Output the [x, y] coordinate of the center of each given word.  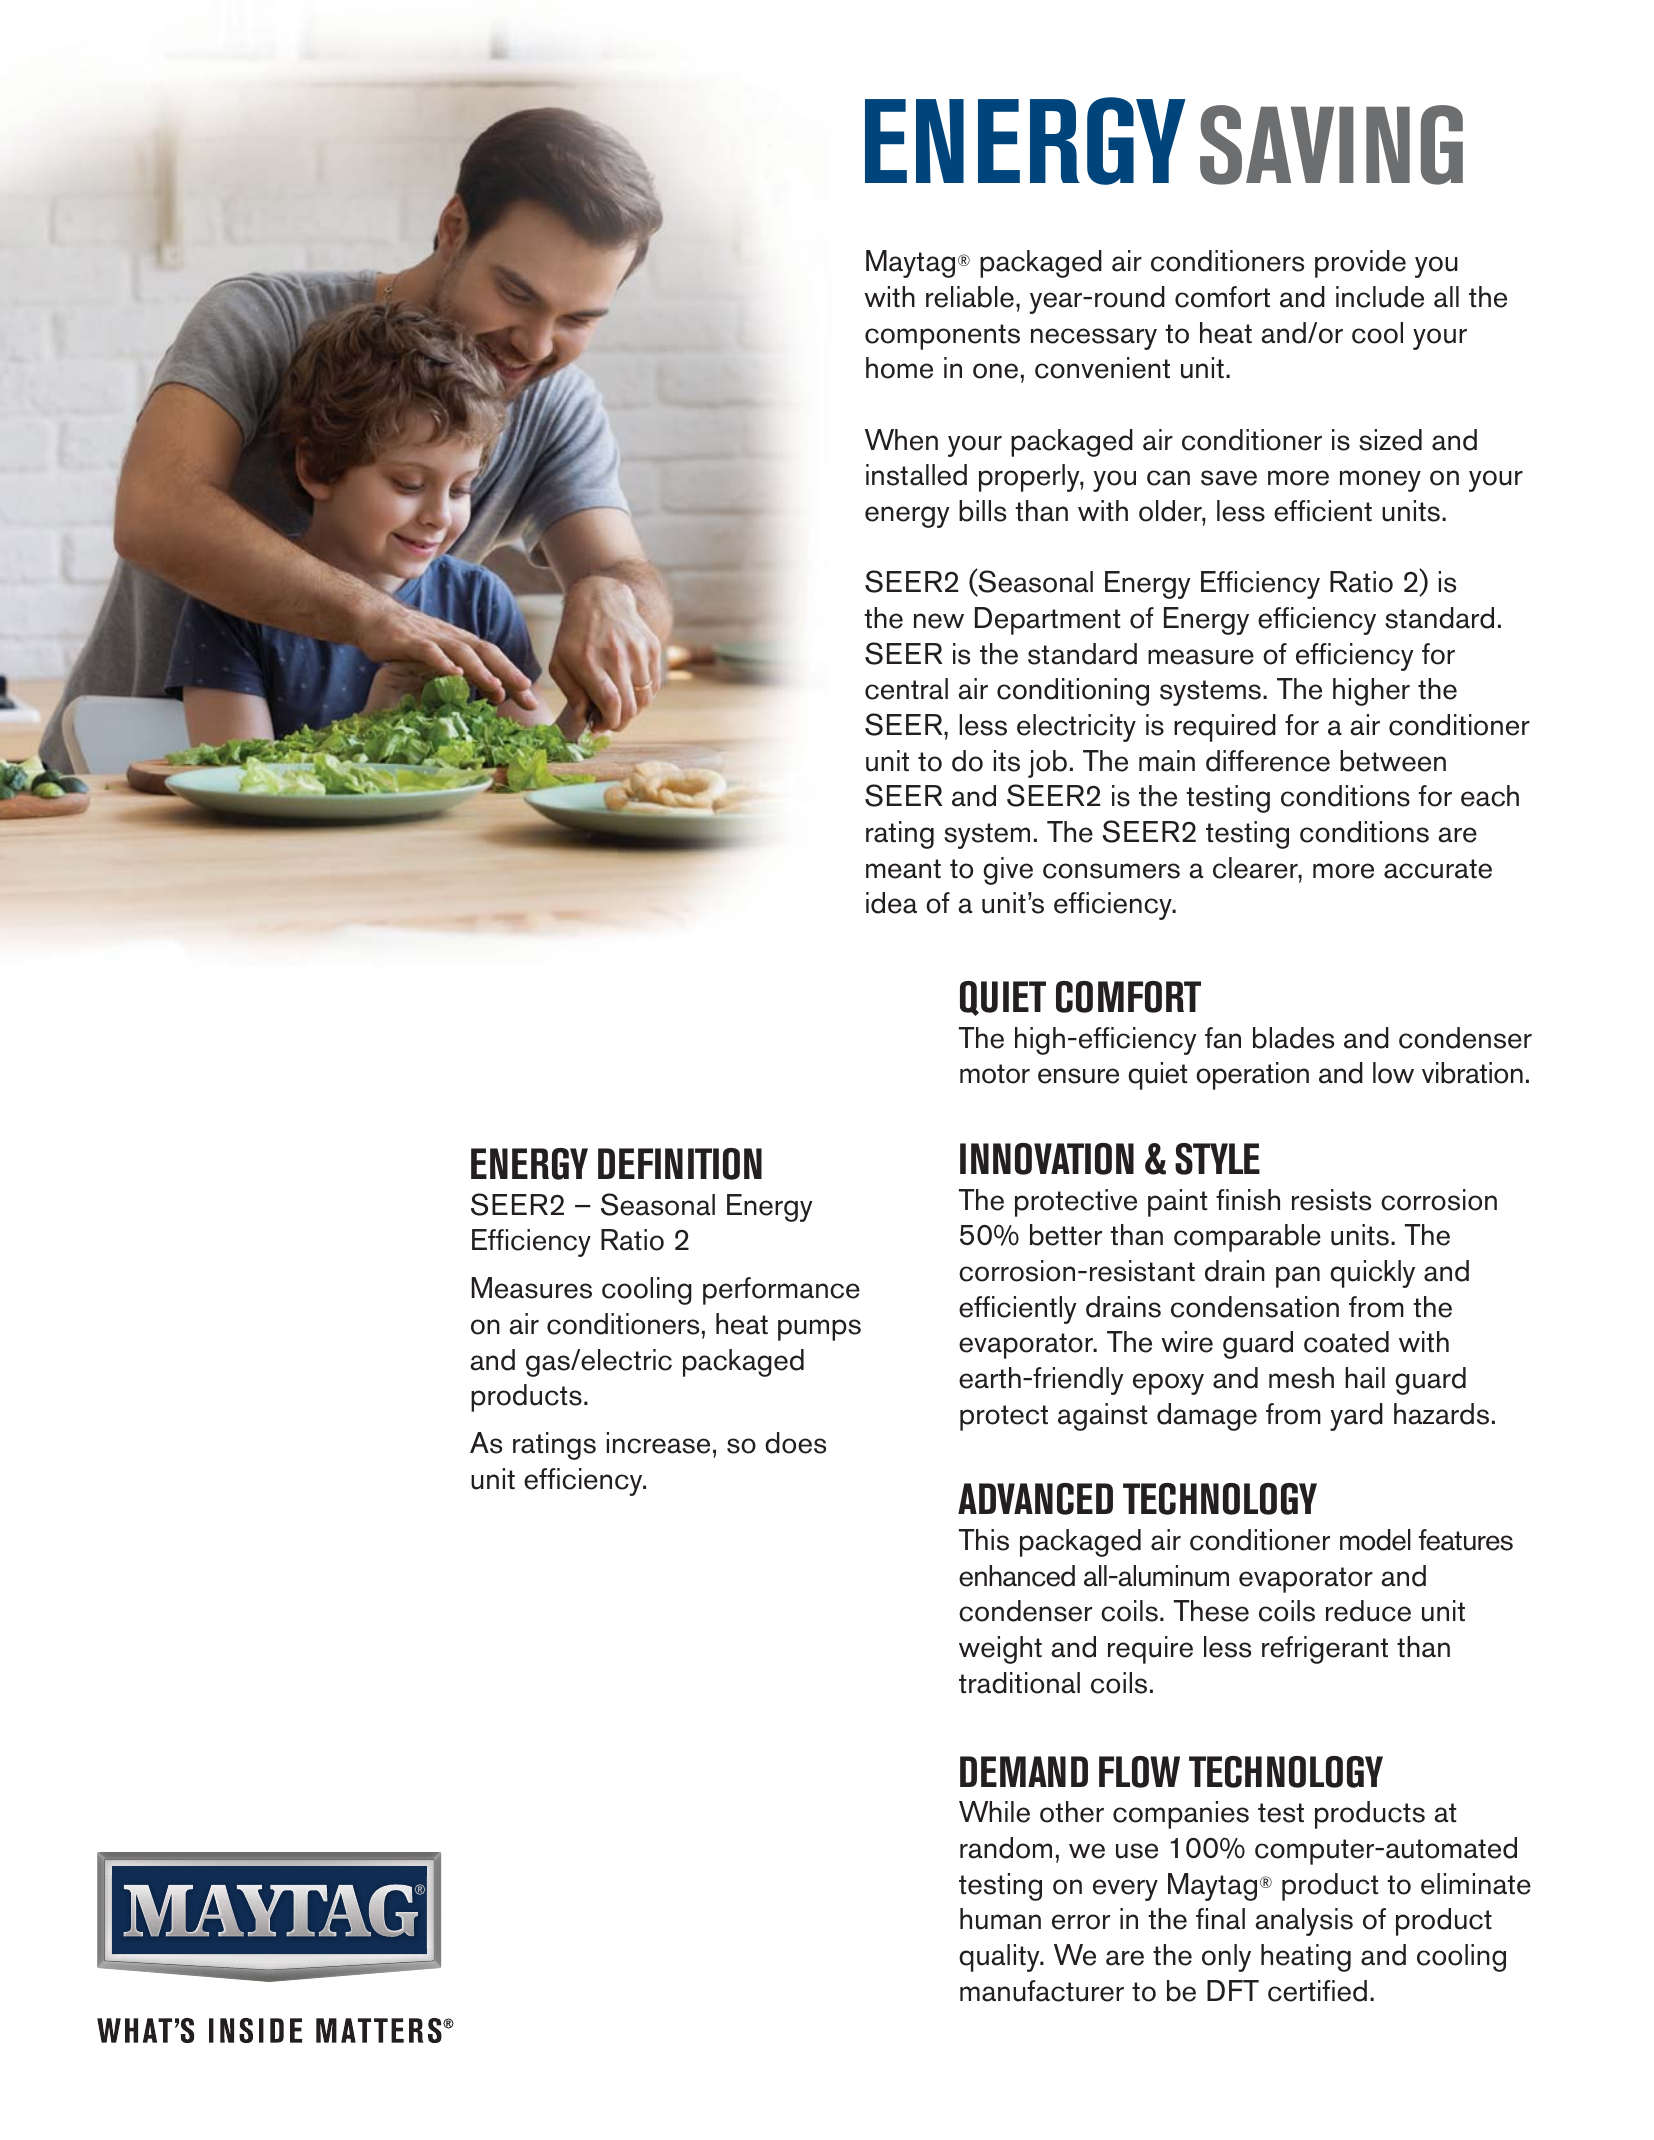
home [899, 368]
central [906, 689]
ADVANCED [1035, 1499]
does [795, 1443]
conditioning [1073, 692]
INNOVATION [1047, 1159]
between [1393, 761]
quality [1000, 1958]
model [1375, 1540]
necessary [1094, 339]
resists [1331, 1200]
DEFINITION [680, 1164]
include [1380, 297]
